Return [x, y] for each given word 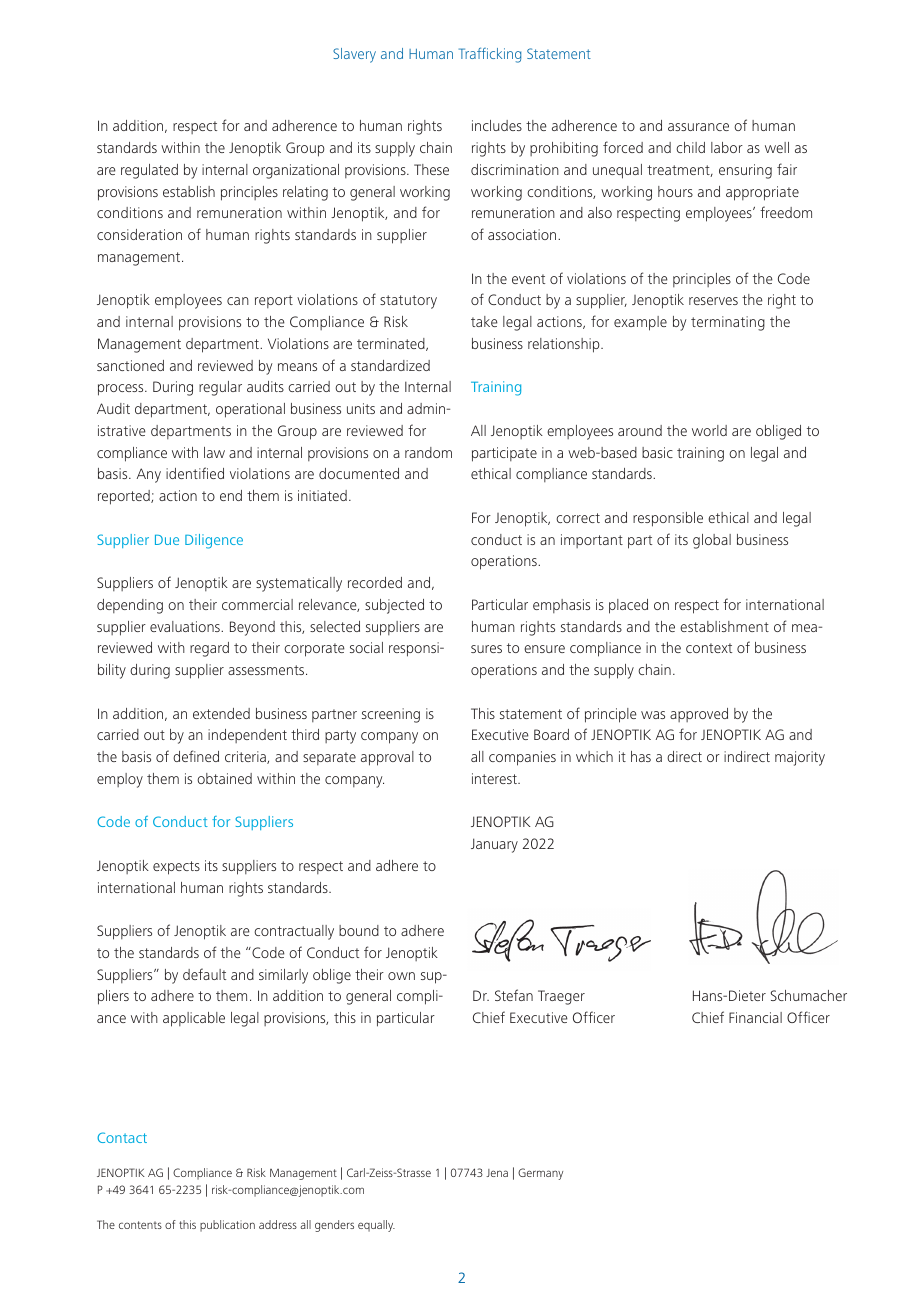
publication [227, 1226]
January [494, 845]
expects [176, 868]
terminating [728, 323]
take [484, 321]
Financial [755, 1017]
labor [727, 147]
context [709, 648]
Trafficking [490, 55]
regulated [149, 171]
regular [220, 388]
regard [209, 649]
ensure [544, 649]
